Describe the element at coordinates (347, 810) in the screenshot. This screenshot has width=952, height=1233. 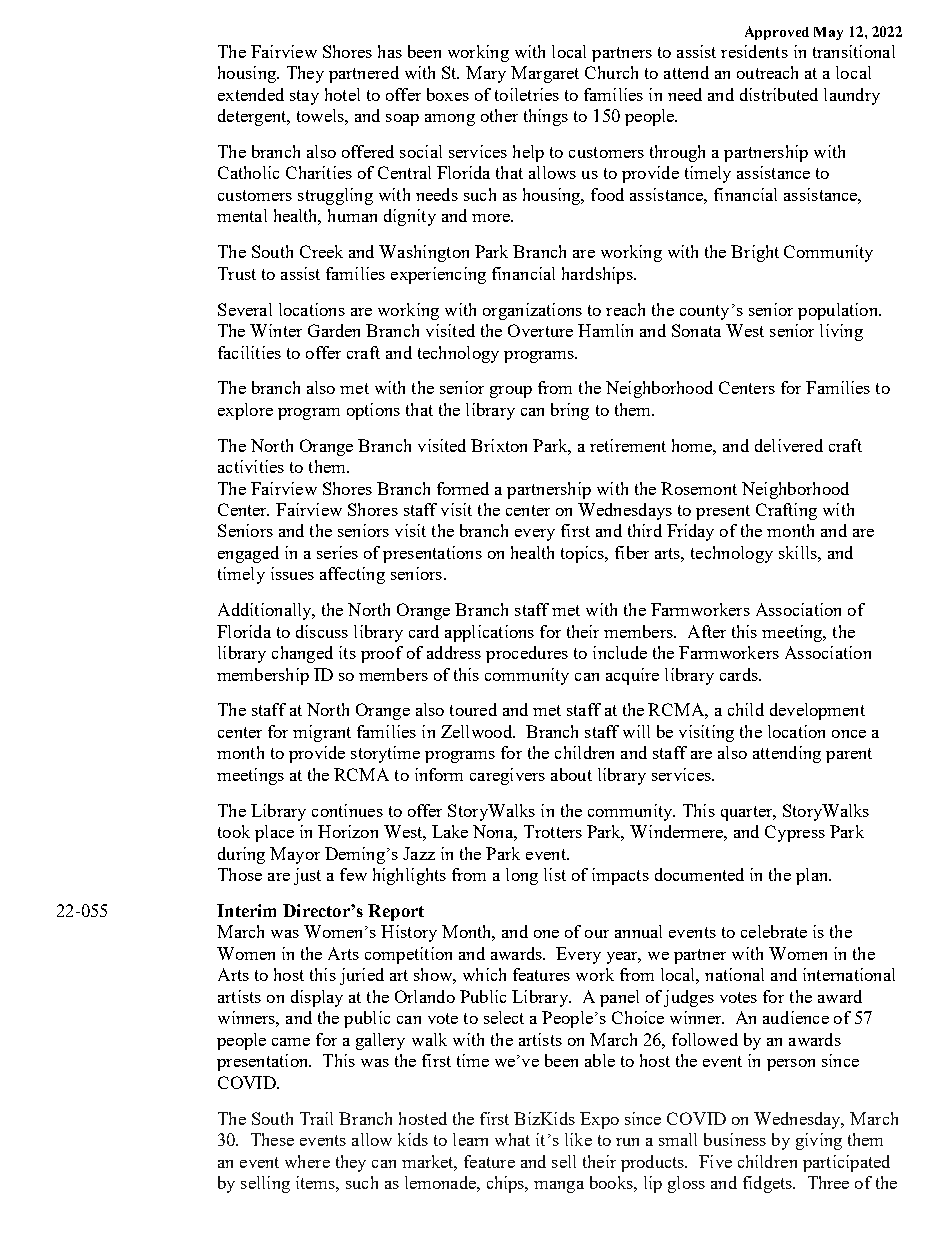
I see `continues` at that location.
